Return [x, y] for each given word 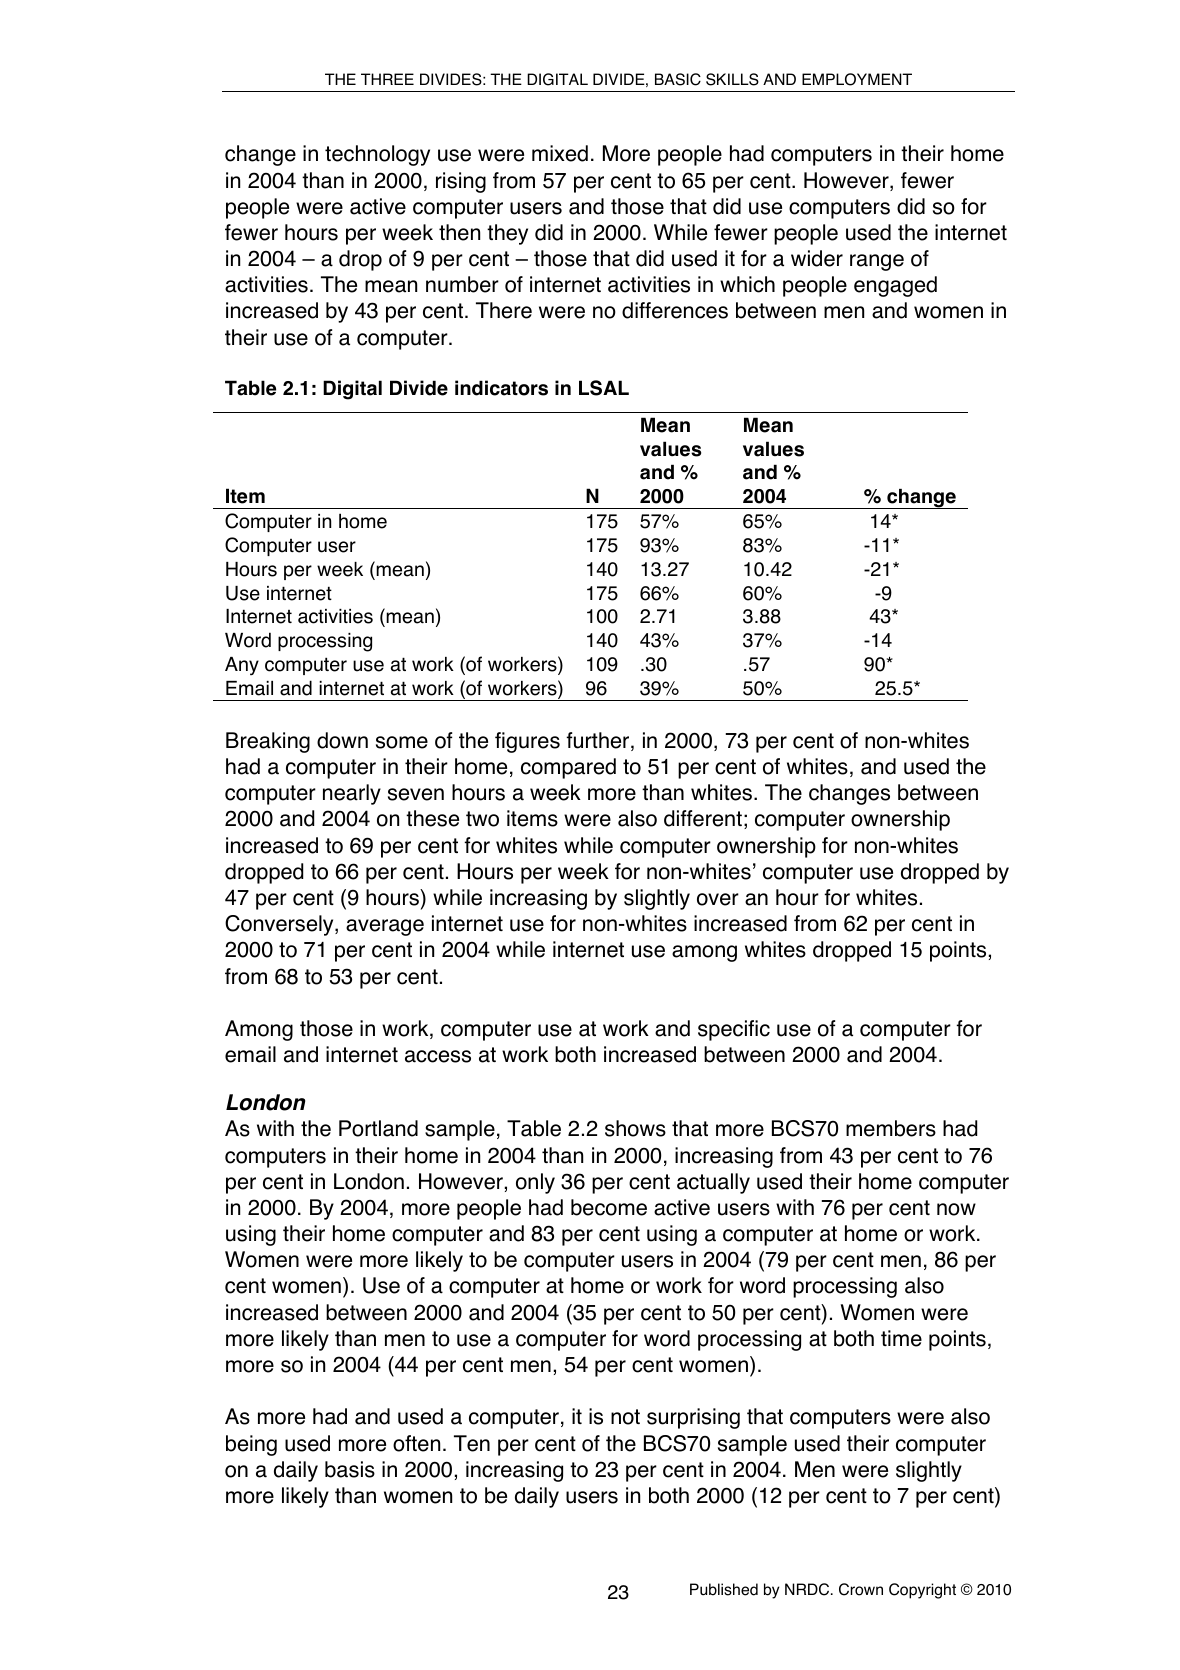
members [891, 1128]
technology [377, 155]
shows [635, 1128]
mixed [560, 153]
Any [242, 666]
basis [350, 1469]
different [703, 818]
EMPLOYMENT [857, 79]
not [625, 1417]
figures [527, 742]
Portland [378, 1128]
